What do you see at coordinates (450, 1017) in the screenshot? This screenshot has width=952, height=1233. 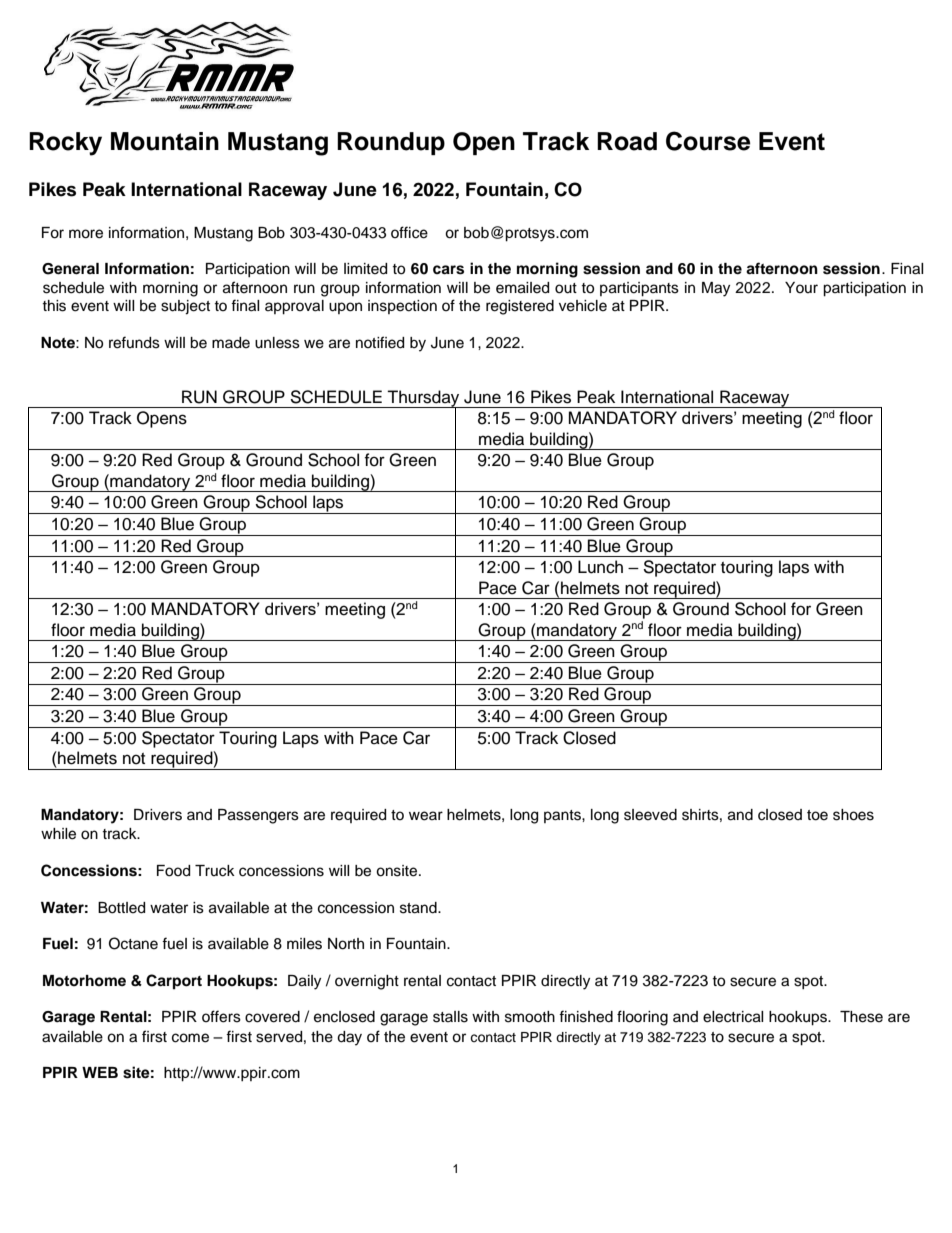 I see `stalls` at bounding box center [450, 1017].
